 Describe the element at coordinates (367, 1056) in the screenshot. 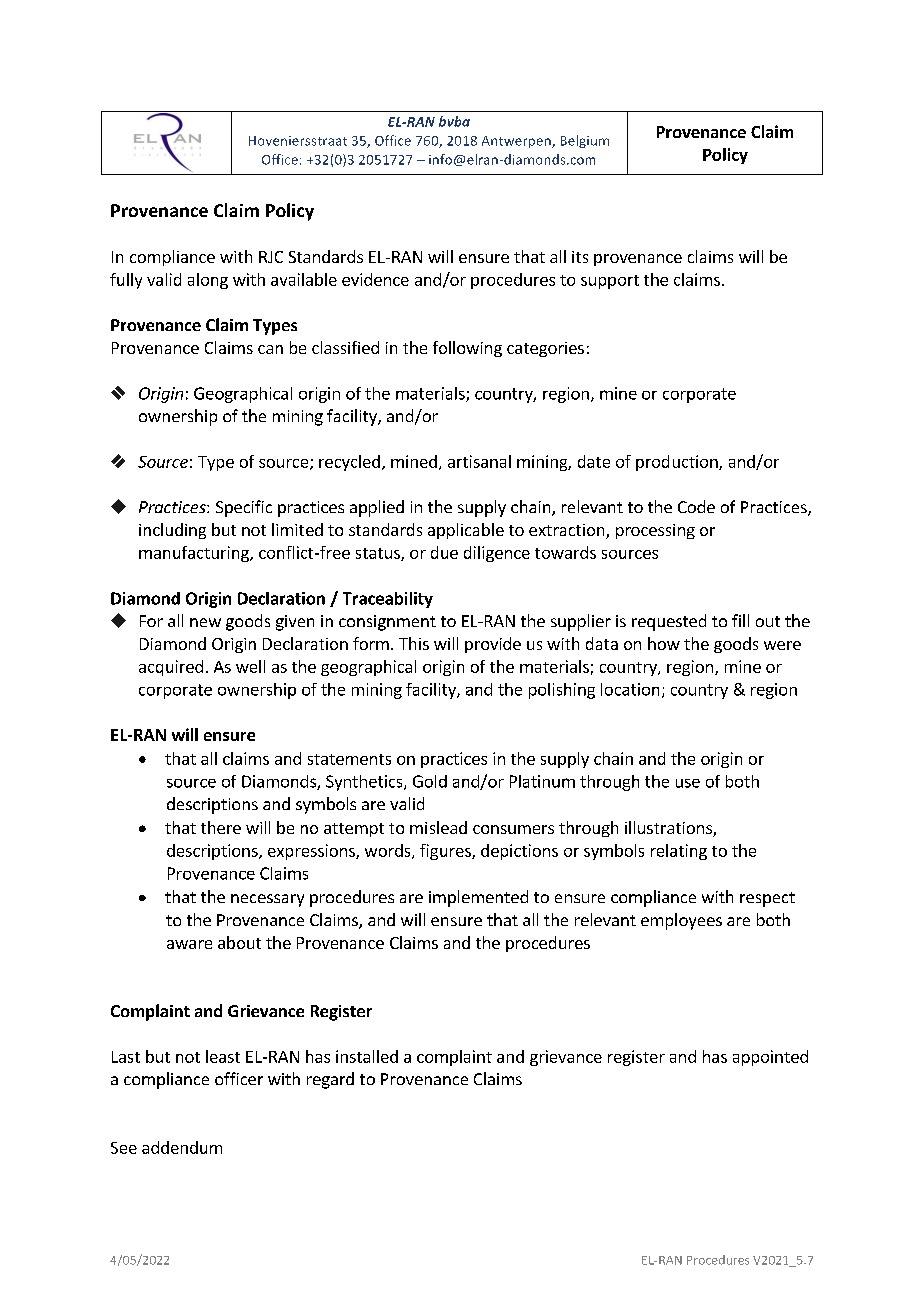

I see `installed` at that location.
